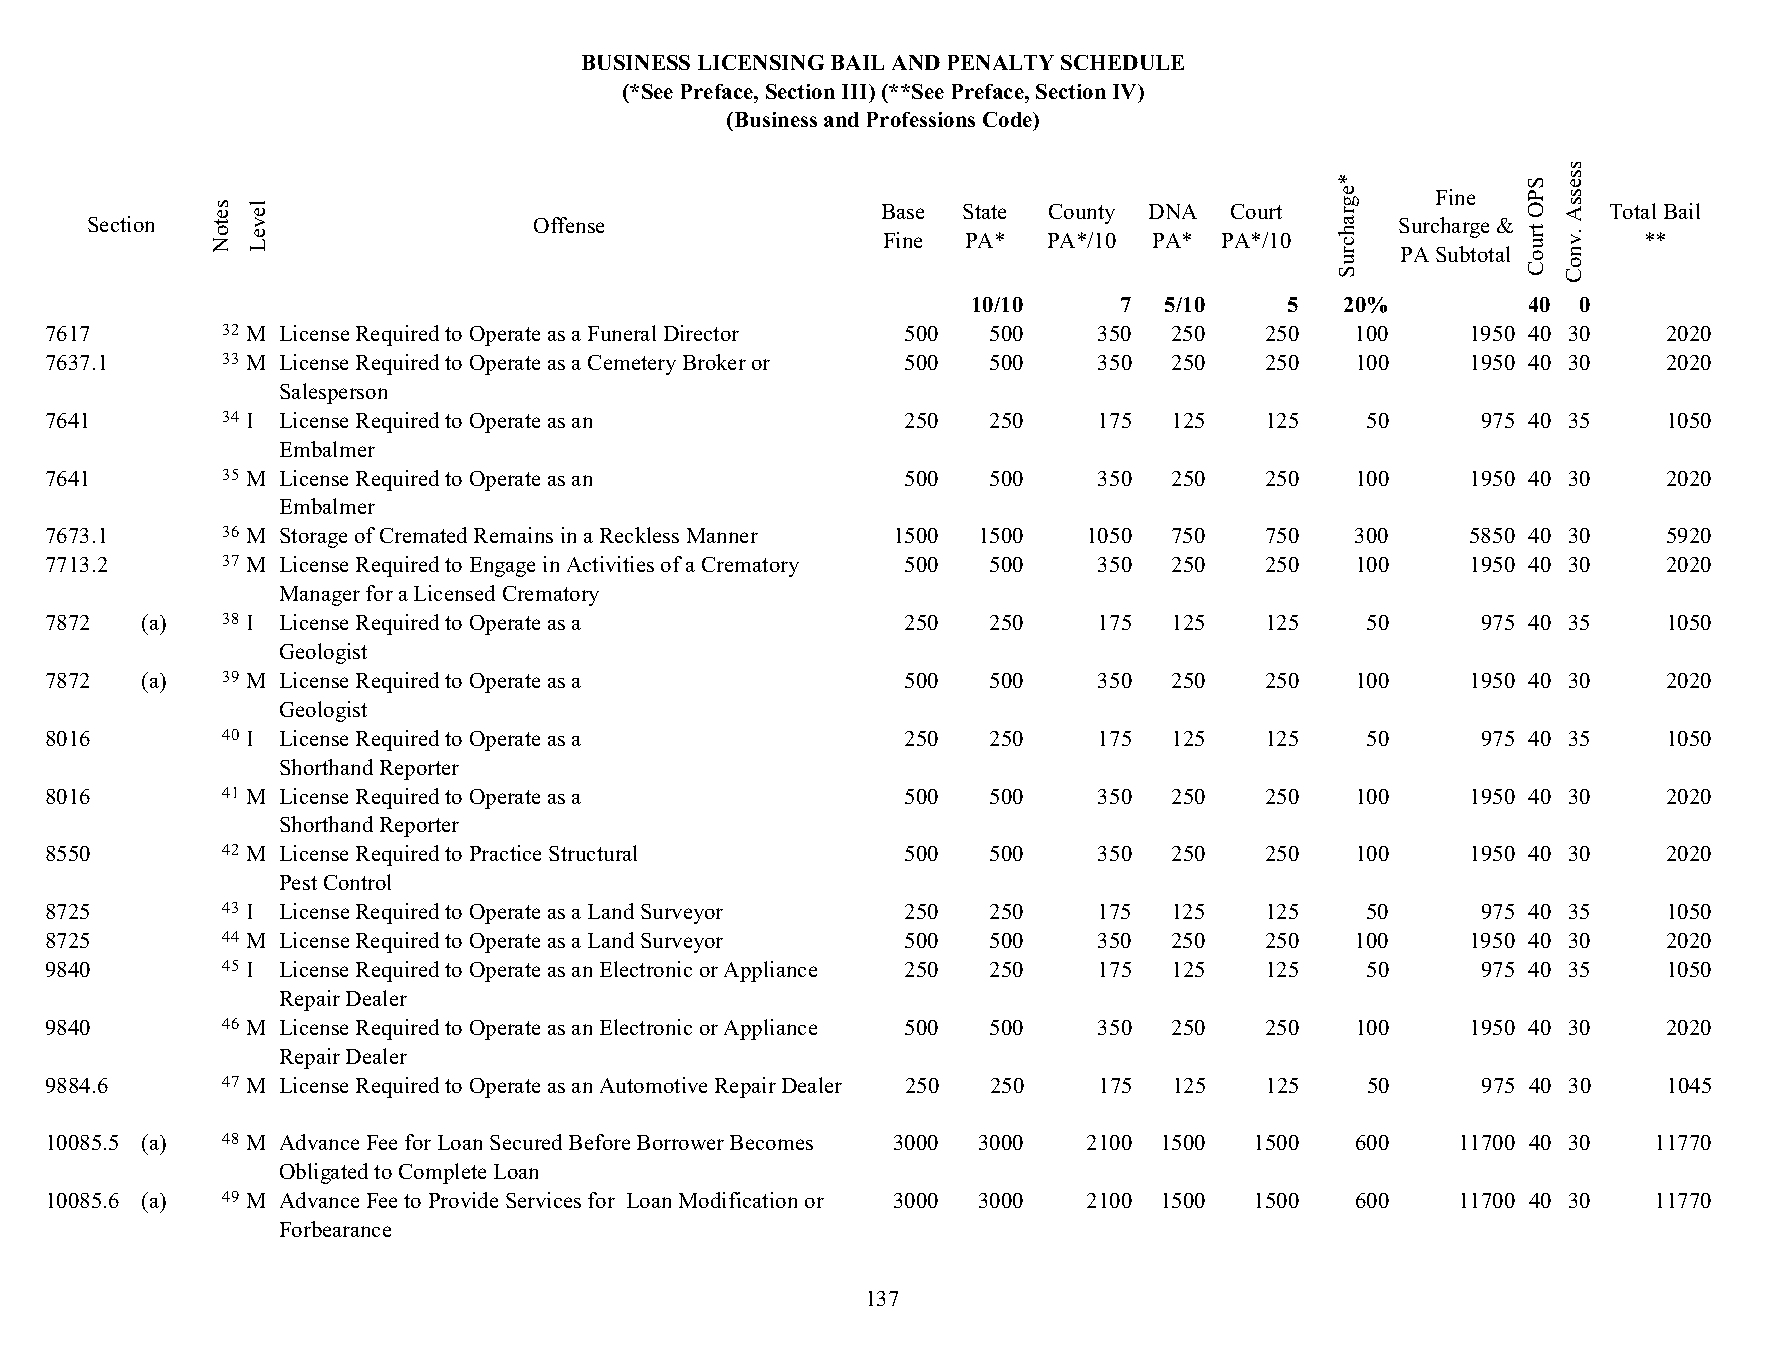 This screenshot has width=1767, height=1365. What do you see at coordinates (320, 596) in the screenshot?
I see `Manager` at bounding box center [320, 596].
